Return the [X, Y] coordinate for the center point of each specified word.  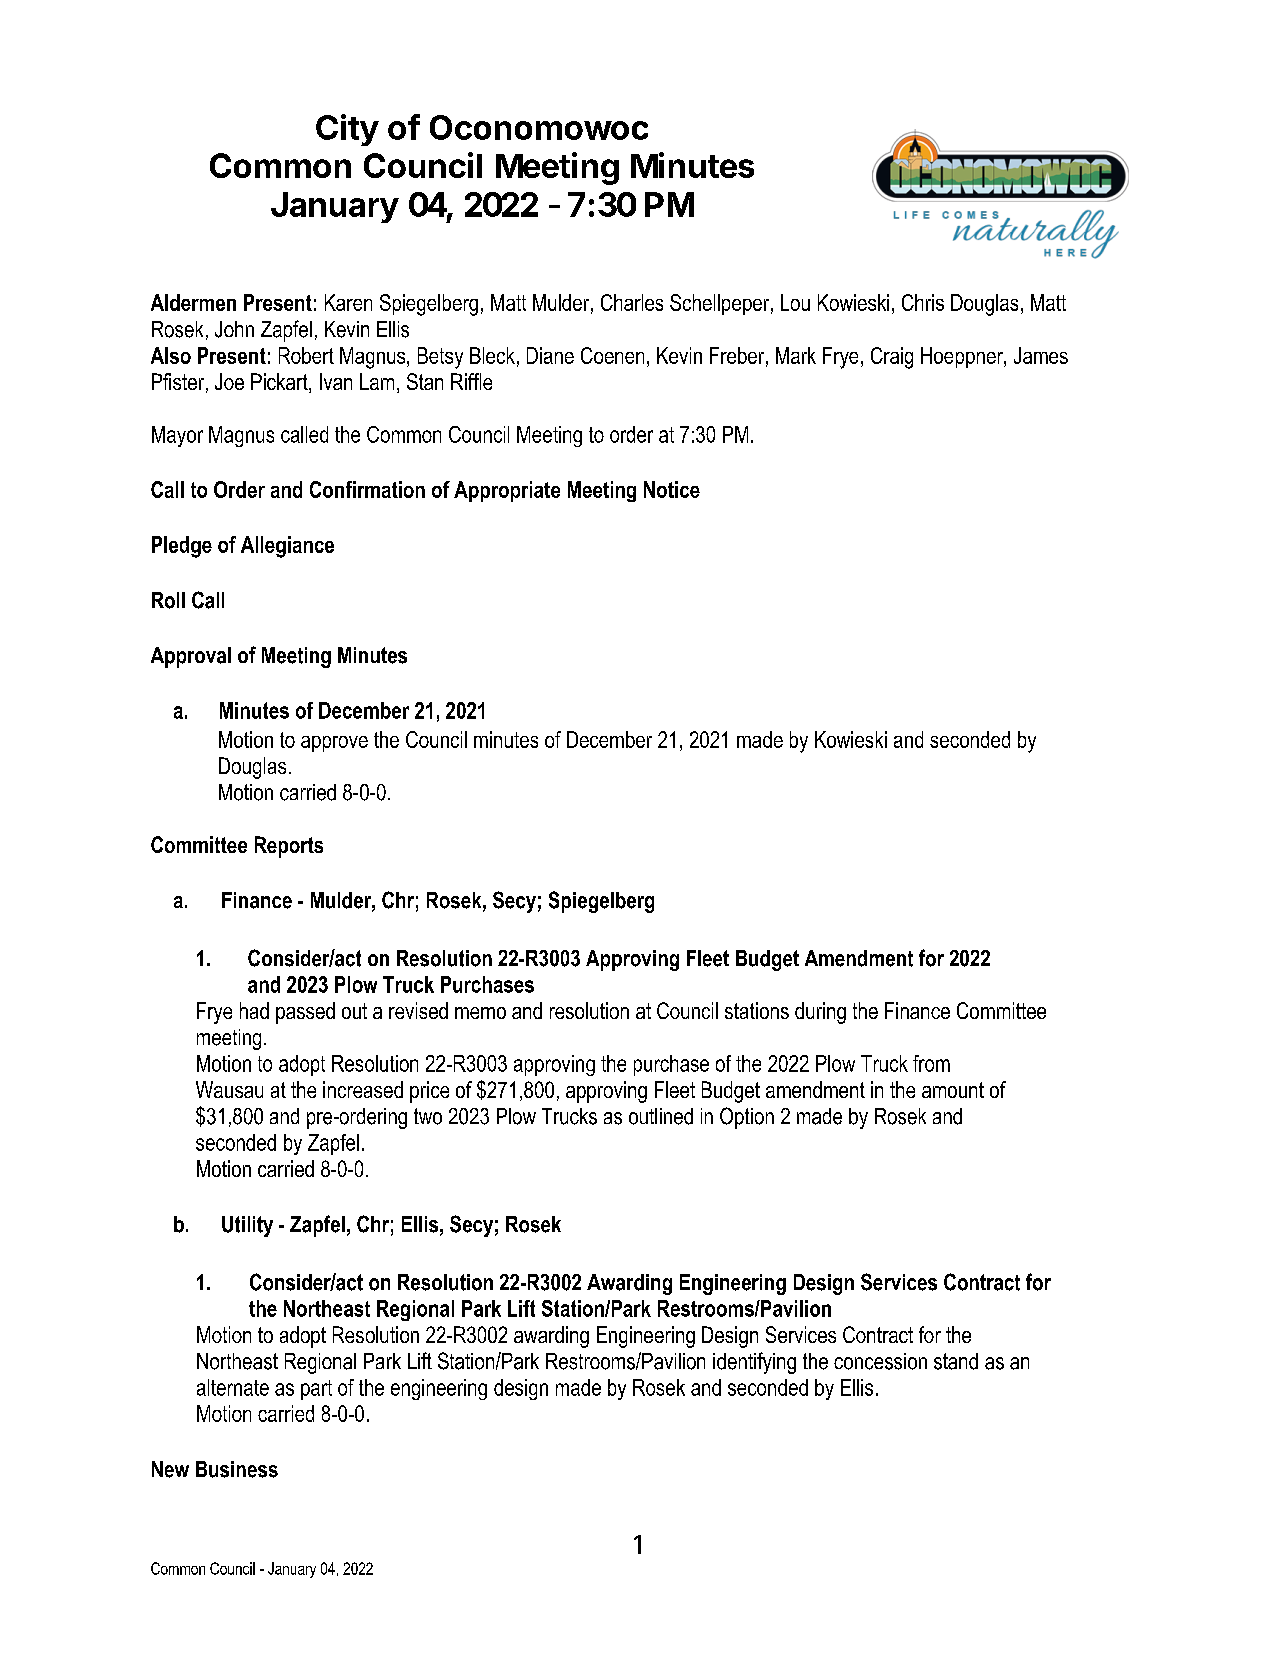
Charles [632, 302]
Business [237, 1469]
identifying [754, 1363]
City [347, 130]
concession [880, 1361]
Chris [923, 302]
